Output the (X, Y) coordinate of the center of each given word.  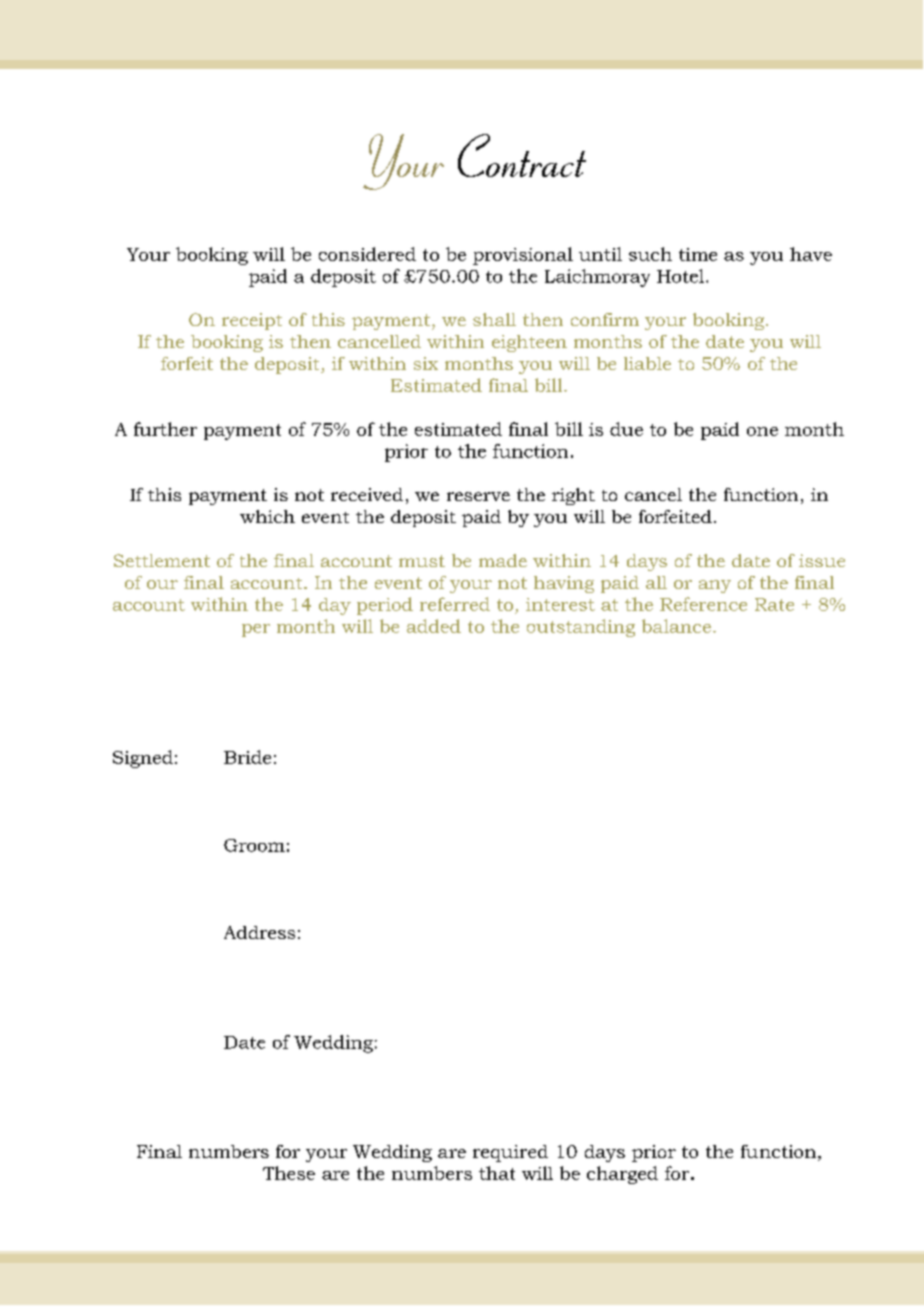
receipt (252, 321)
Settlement (162, 560)
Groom (254, 845)
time (698, 254)
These (289, 1173)
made (503, 560)
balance (676, 626)
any (715, 586)
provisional (523, 256)
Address (259, 932)
